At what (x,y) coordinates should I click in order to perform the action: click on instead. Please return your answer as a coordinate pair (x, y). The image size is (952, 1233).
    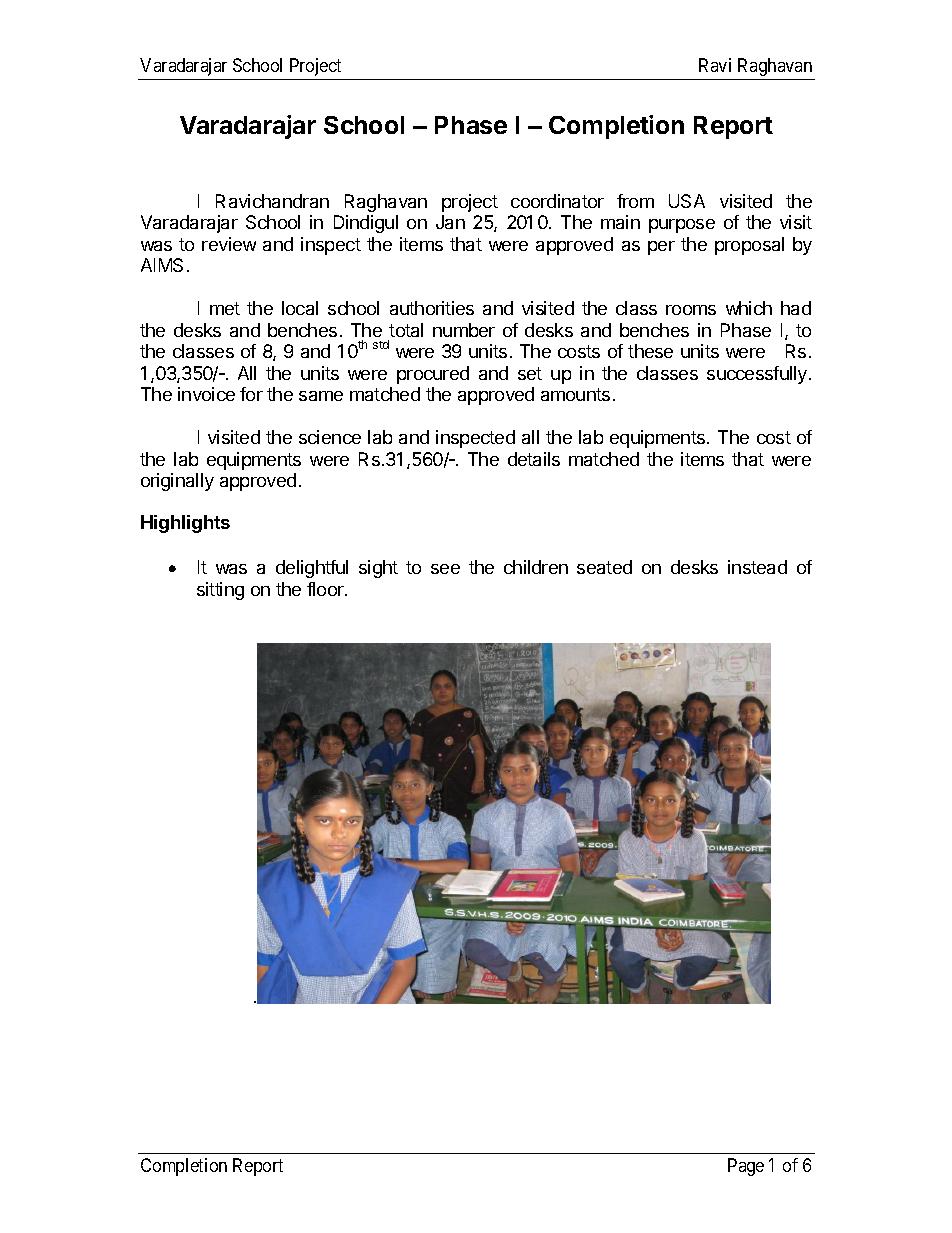
    Looking at the image, I should click on (757, 567).
